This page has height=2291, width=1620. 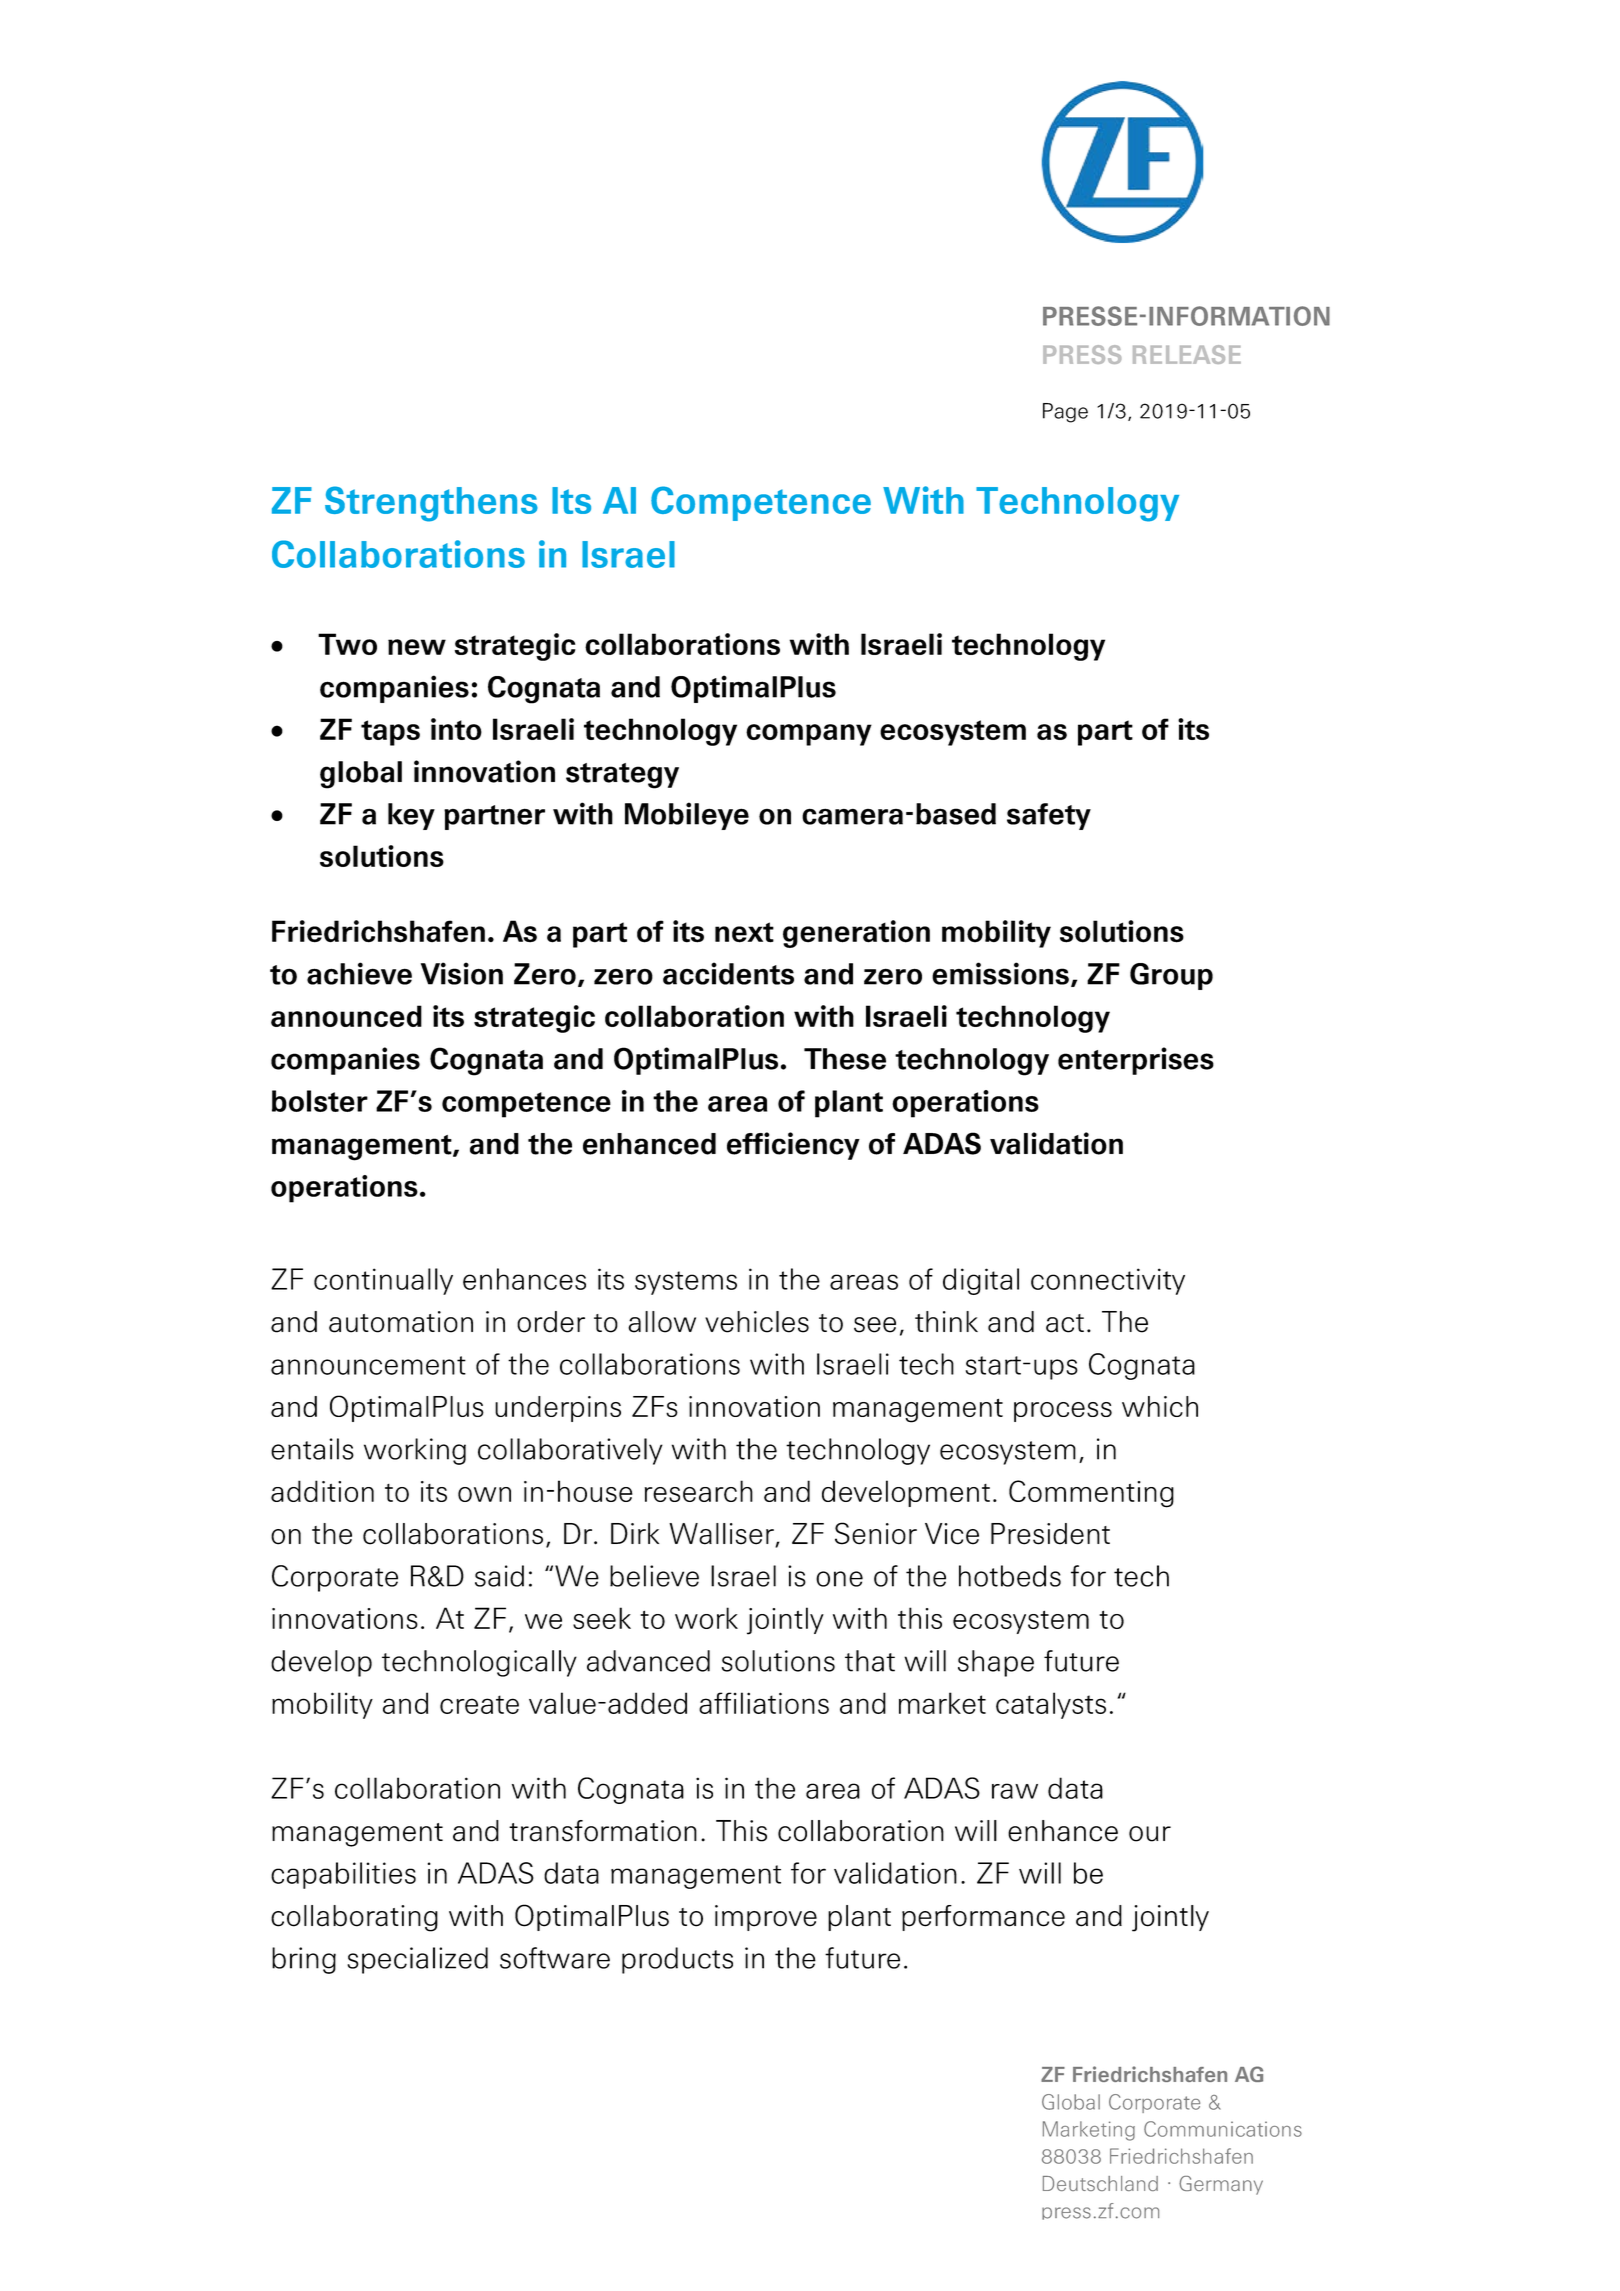 What do you see at coordinates (417, 1960) in the page?
I see `specialized` at bounding box center [417, 1960].
